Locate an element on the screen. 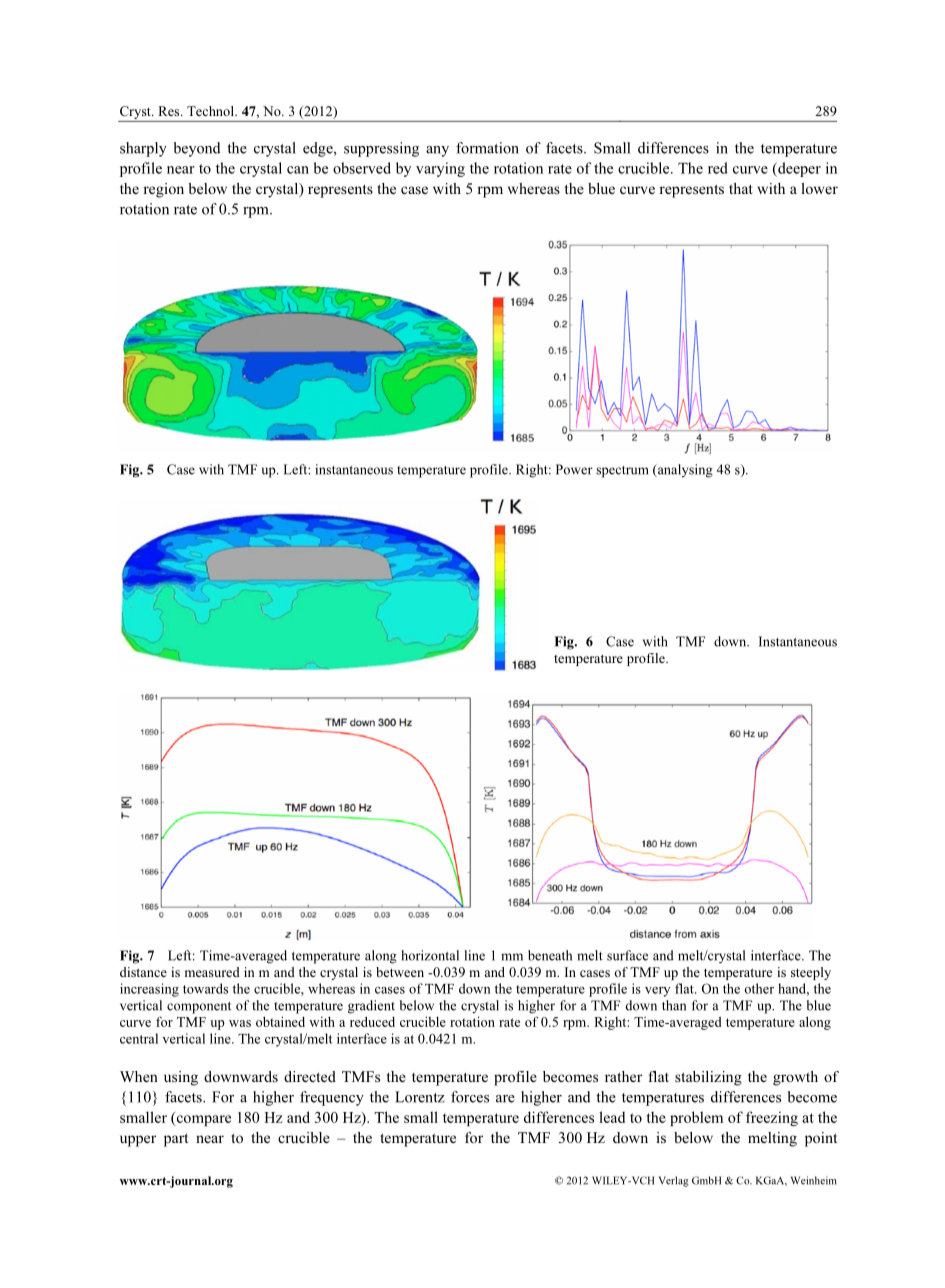 The image size is (945, 1288). measured is located at coordinates (212, 972).
